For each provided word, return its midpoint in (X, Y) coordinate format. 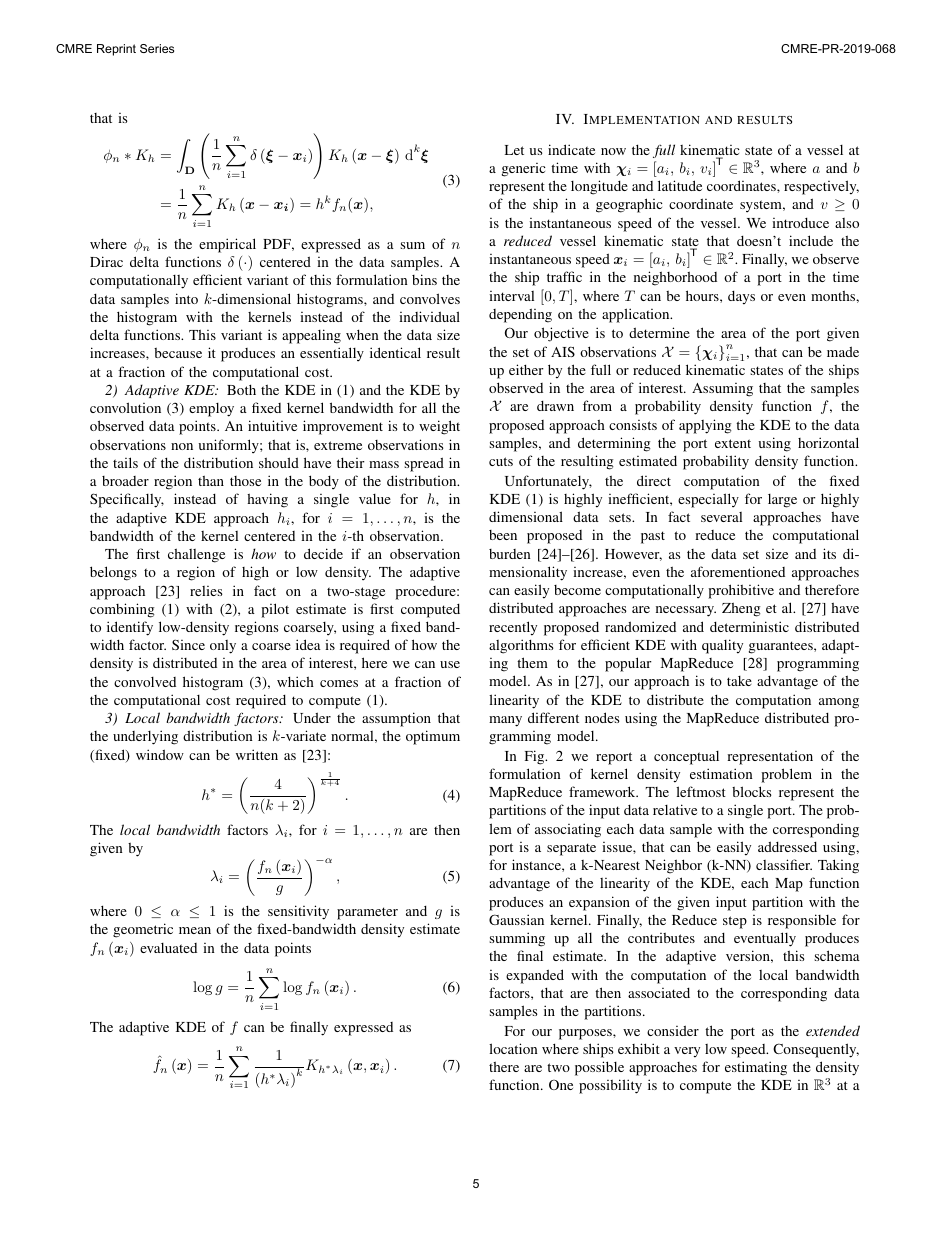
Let (514, 150)
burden (510, 554)
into (186, 298)
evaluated (168, 948)
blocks (752, 791)
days (741, 298)
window (160, 754)
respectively (821, 187)
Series (157, 48)
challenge (196, 555)
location (513, 1048)
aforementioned (738, 571)
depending (520, 315)
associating (568, 830)
